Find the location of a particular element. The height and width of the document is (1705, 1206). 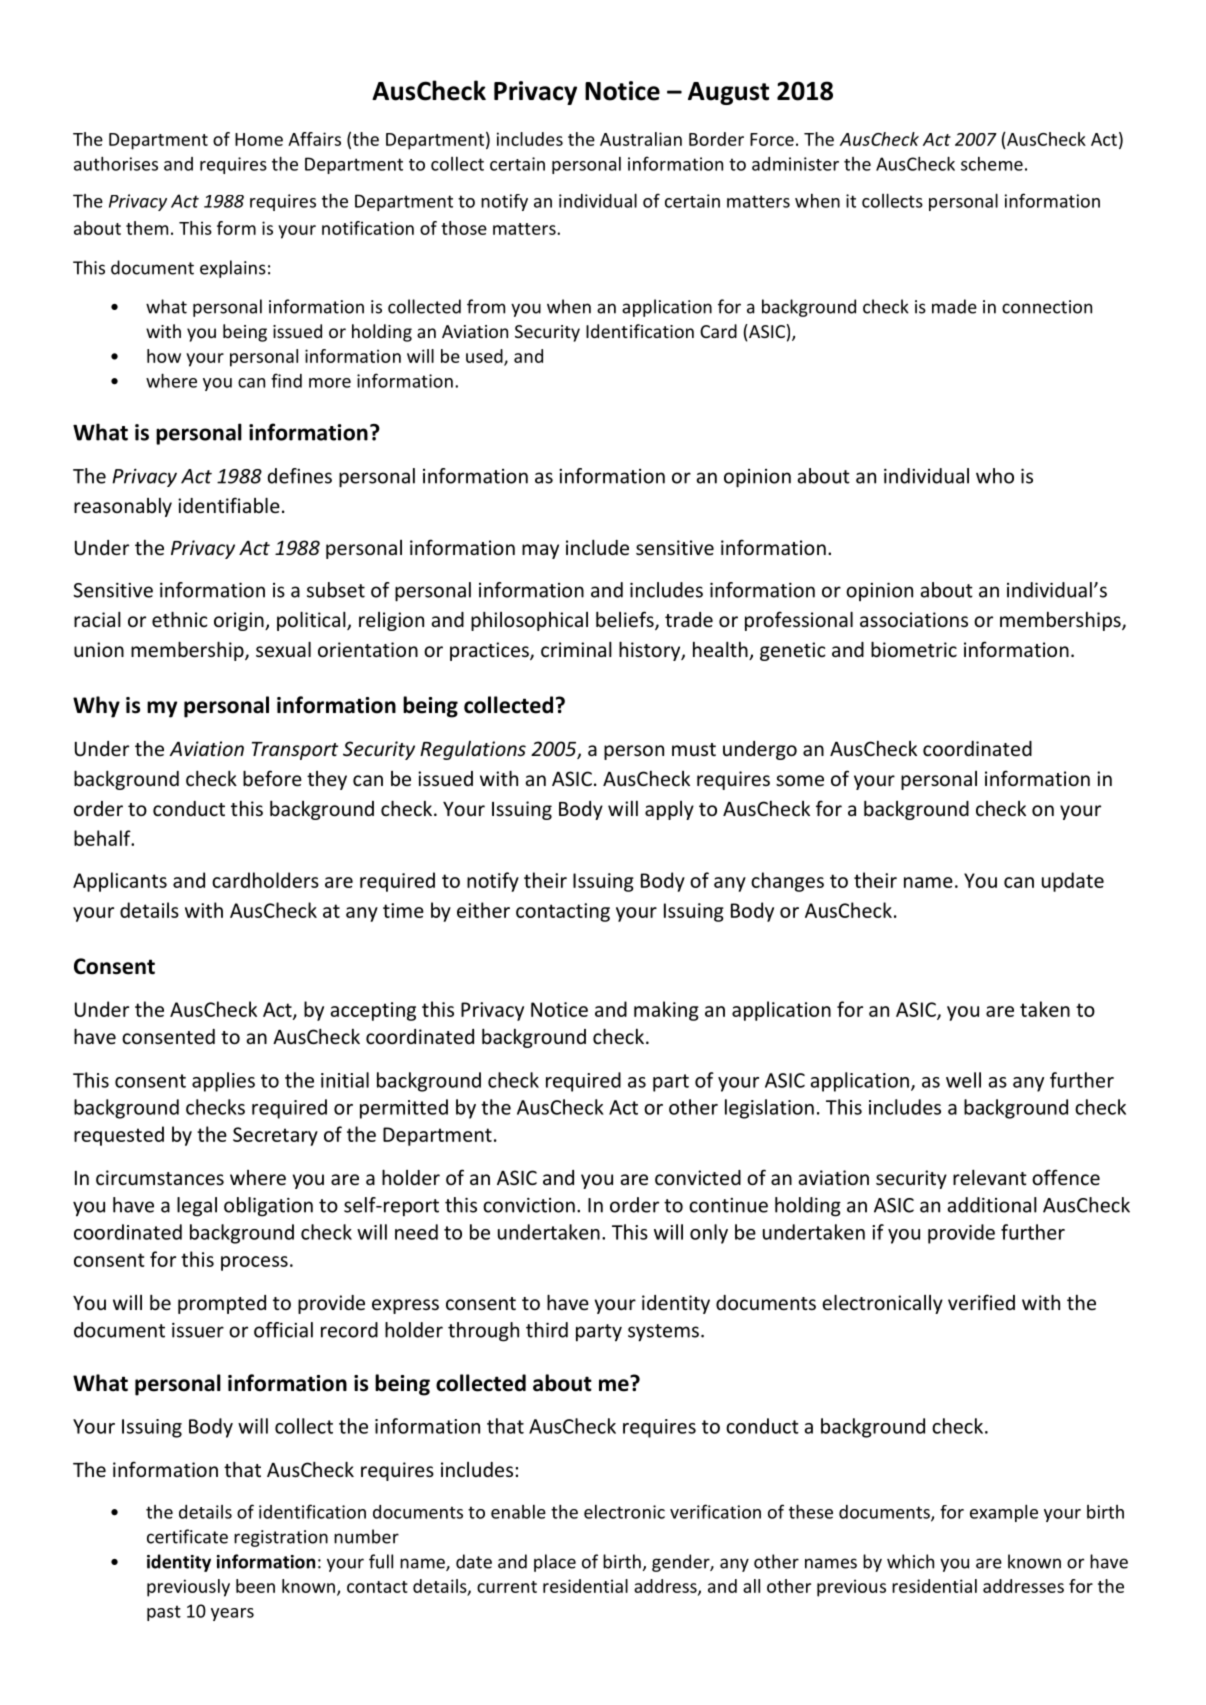

been is located at coordinates (255, 1586).
